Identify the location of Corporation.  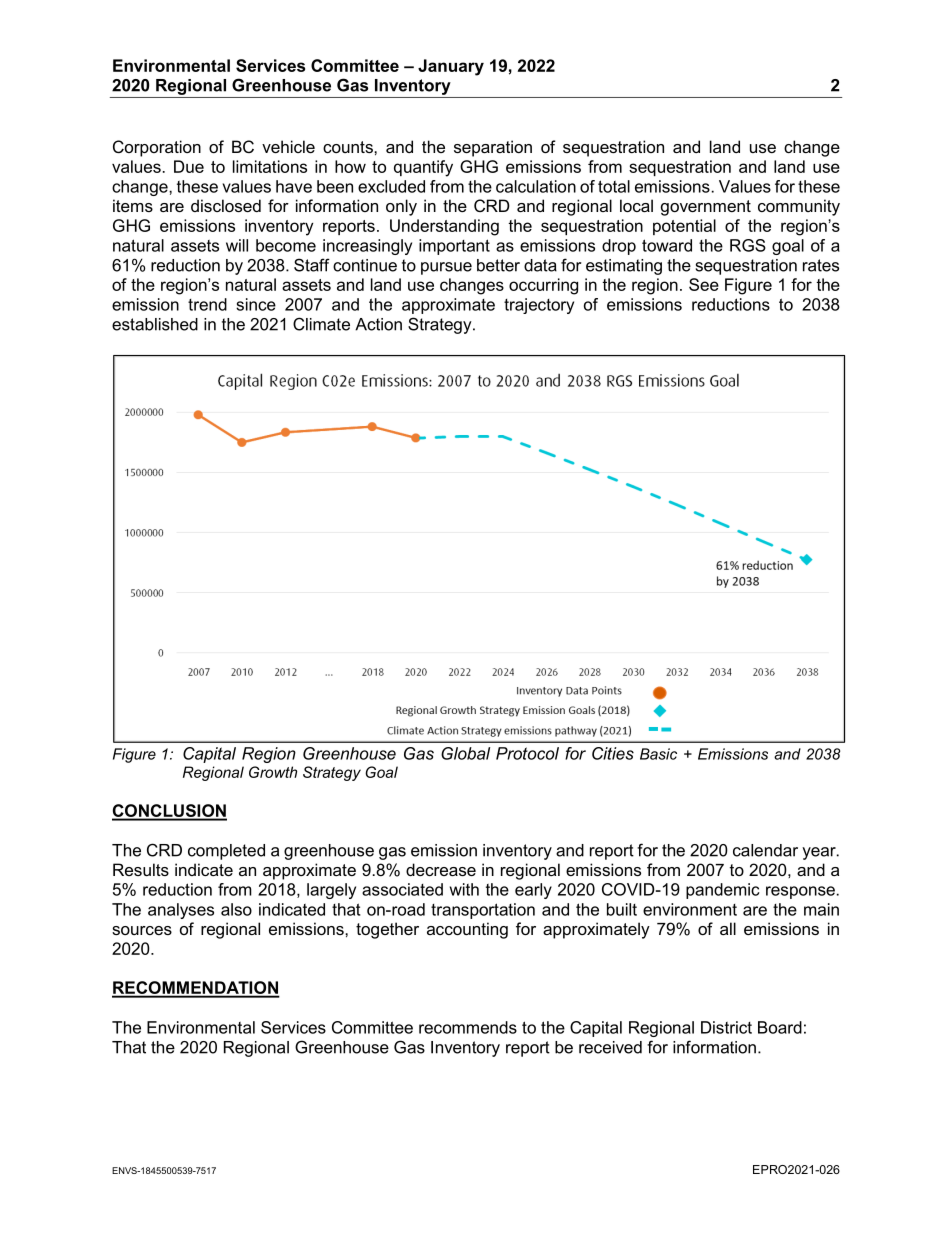
(157, 148).
